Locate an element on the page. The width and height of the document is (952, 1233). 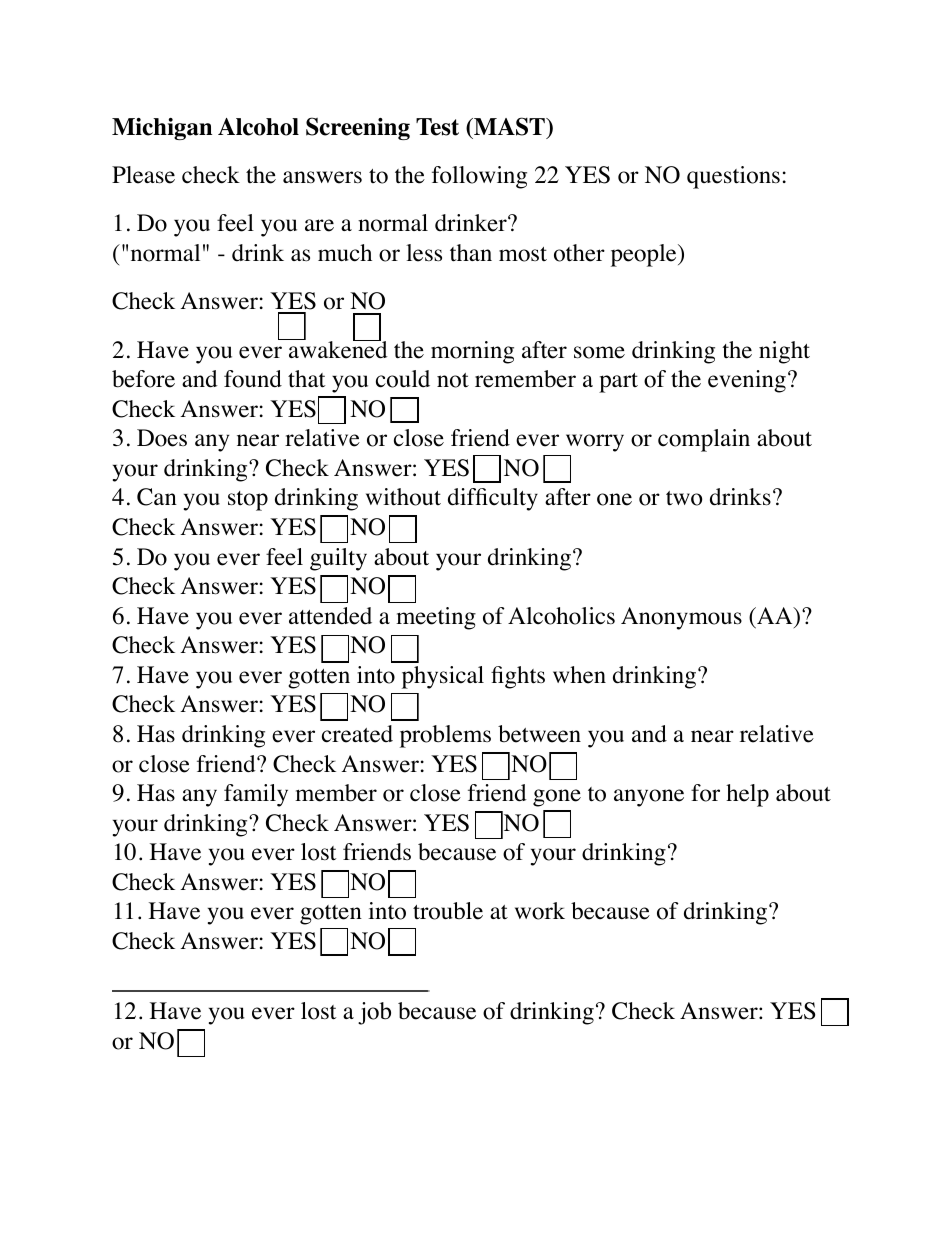
job is located at coordinates (374, 1013).
